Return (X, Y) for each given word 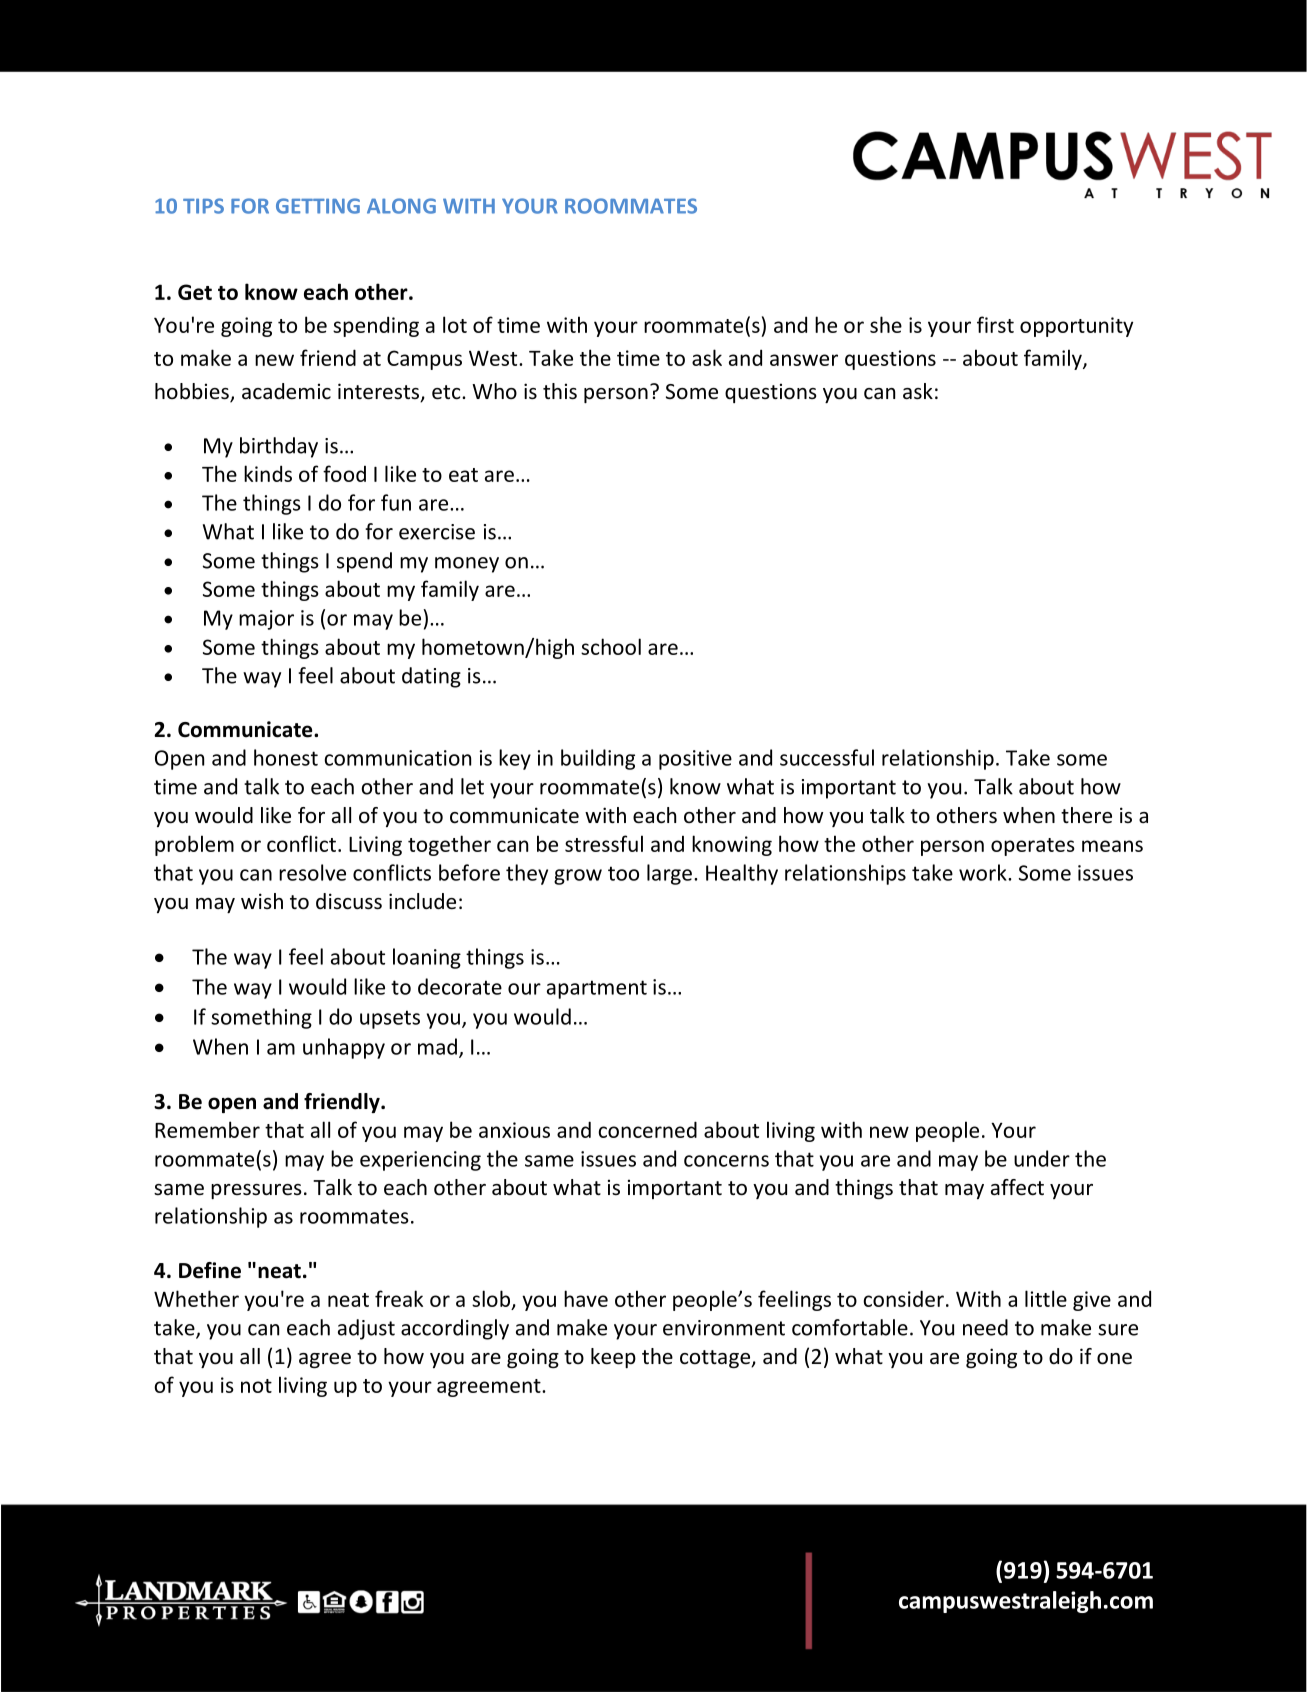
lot (455, 324)
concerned (647, 1129)
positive (695, 760)
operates (1033, 847)
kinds (268, 473)
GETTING (318, 206)
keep (613, 1358)
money (467, 565)
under (1042, 1158)
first (995, 324)
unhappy (344, 1048)
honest (286, 757)
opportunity (1076, 327)
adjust (366, 1329)
